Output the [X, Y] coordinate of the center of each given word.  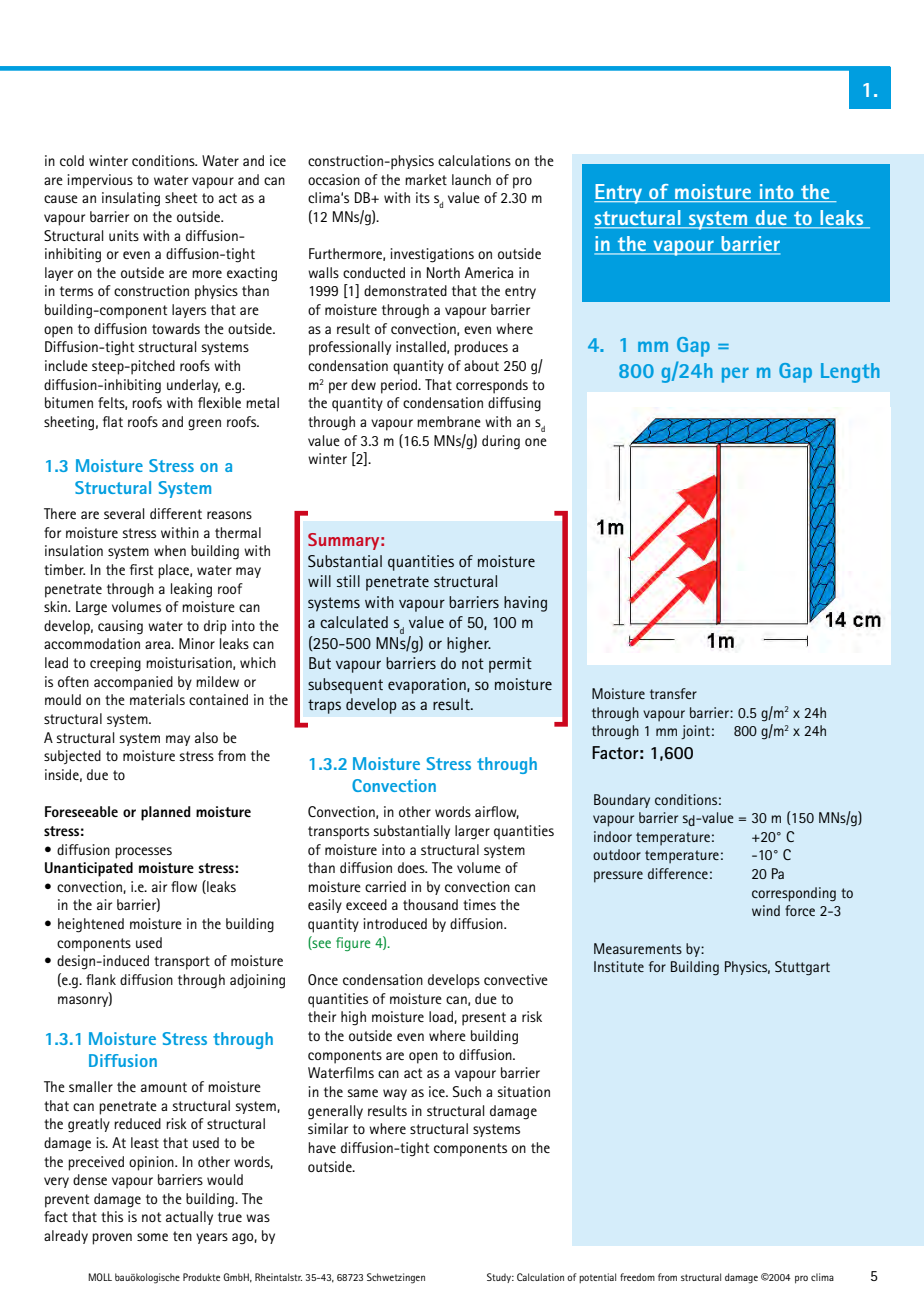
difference [678, 873]
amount [164, 1087]
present [484, 1019]
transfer [673, 693]
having [525, 604]
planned [166, 813]
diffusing [514, 404]
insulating [131, 199]
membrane [449, 421]
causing [120, 627]
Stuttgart [802, 968]
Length [850, 373]
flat [113, 421]
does [412, 867]
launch [471, 179]
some [152, 1237]
